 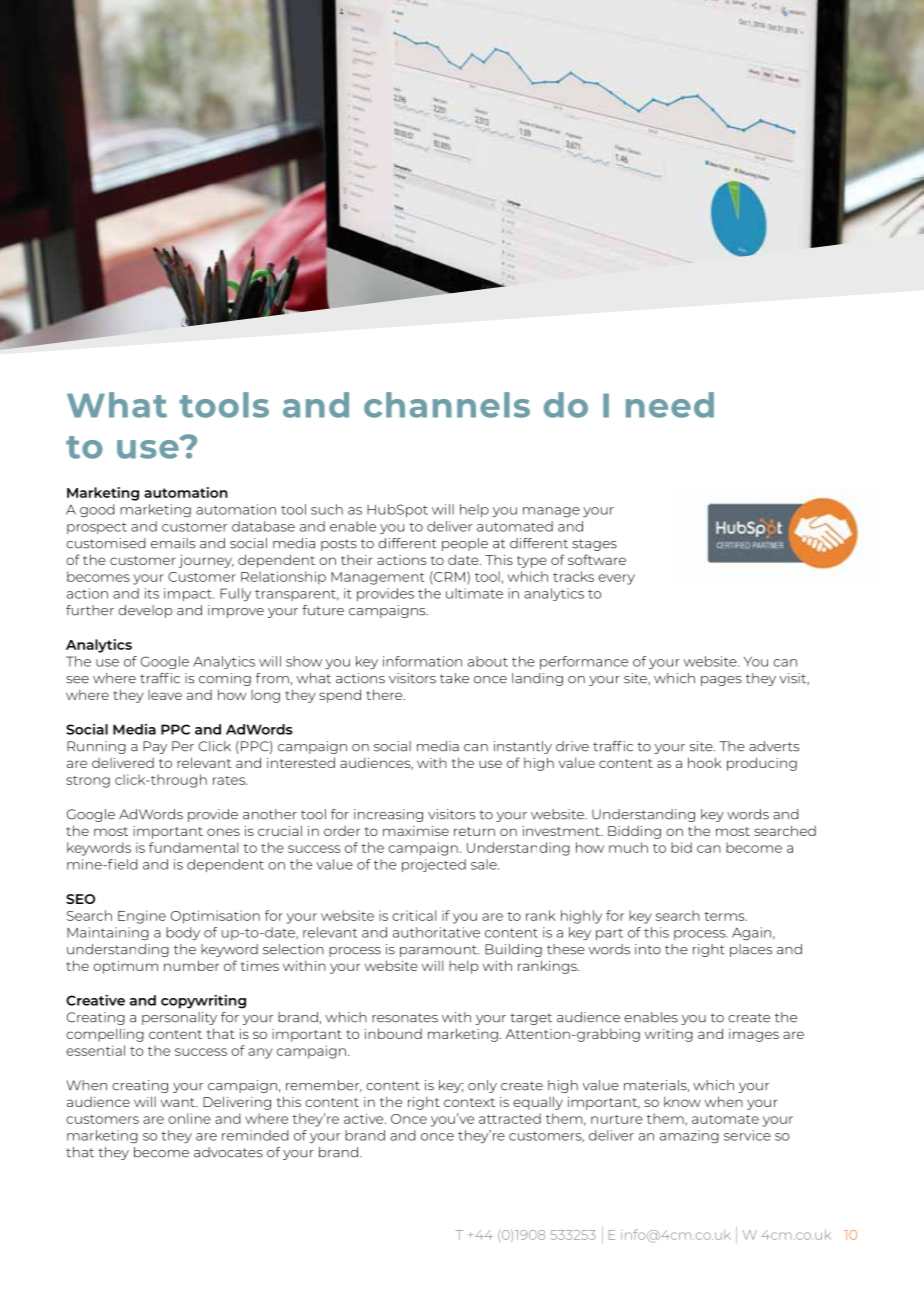 I want to click on increasing, so click(x=388, y=815).
